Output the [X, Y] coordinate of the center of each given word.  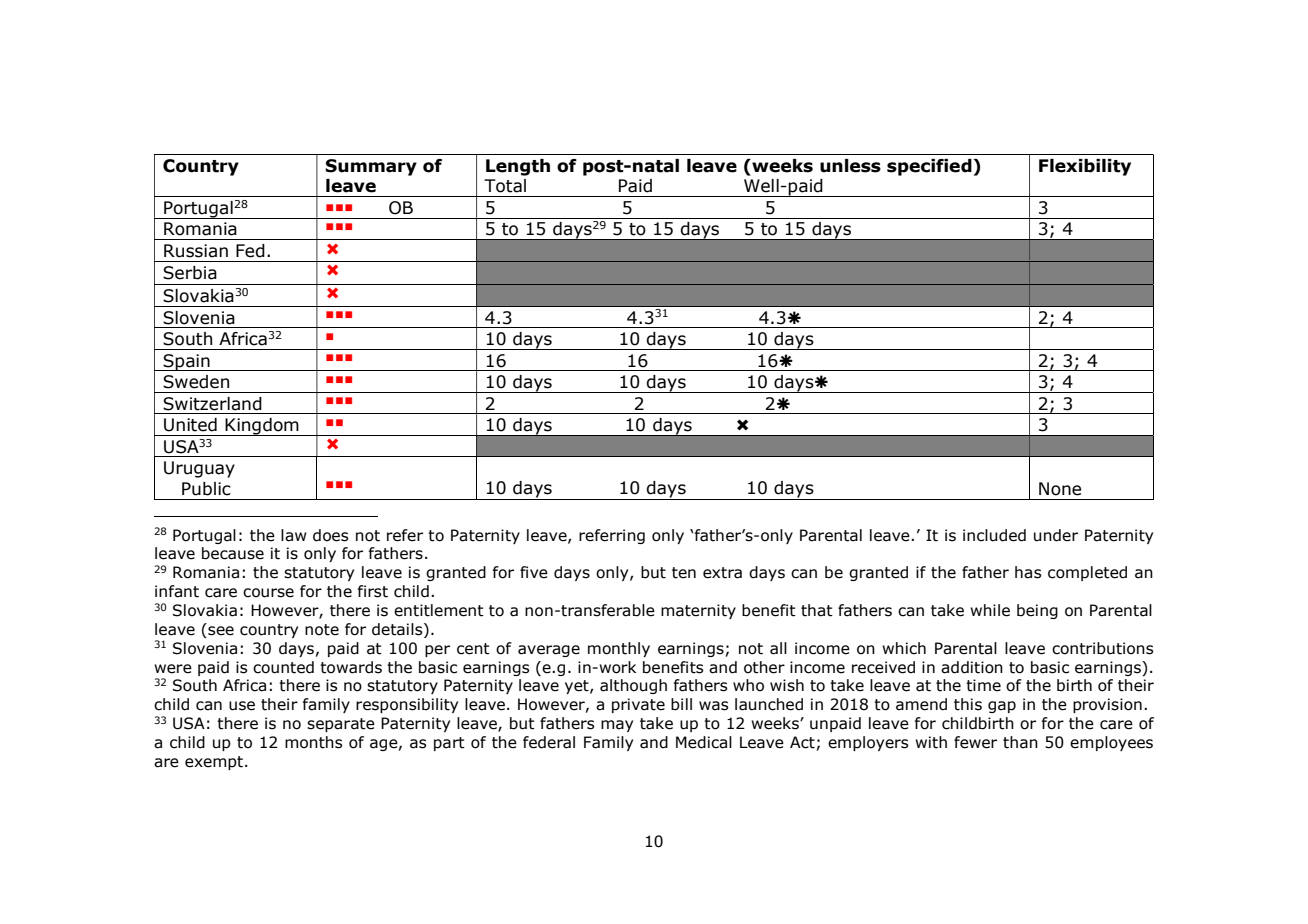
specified [929, 167]
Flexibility [1085, 167]
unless [850, 166]
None [1060, 489]
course [268, 593]
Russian [196, 251]
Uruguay [199, 469]
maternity [698, 611]
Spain [187, 362]
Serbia [190, 273]
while [990, 610]
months [313, 742]
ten [684, 573]
